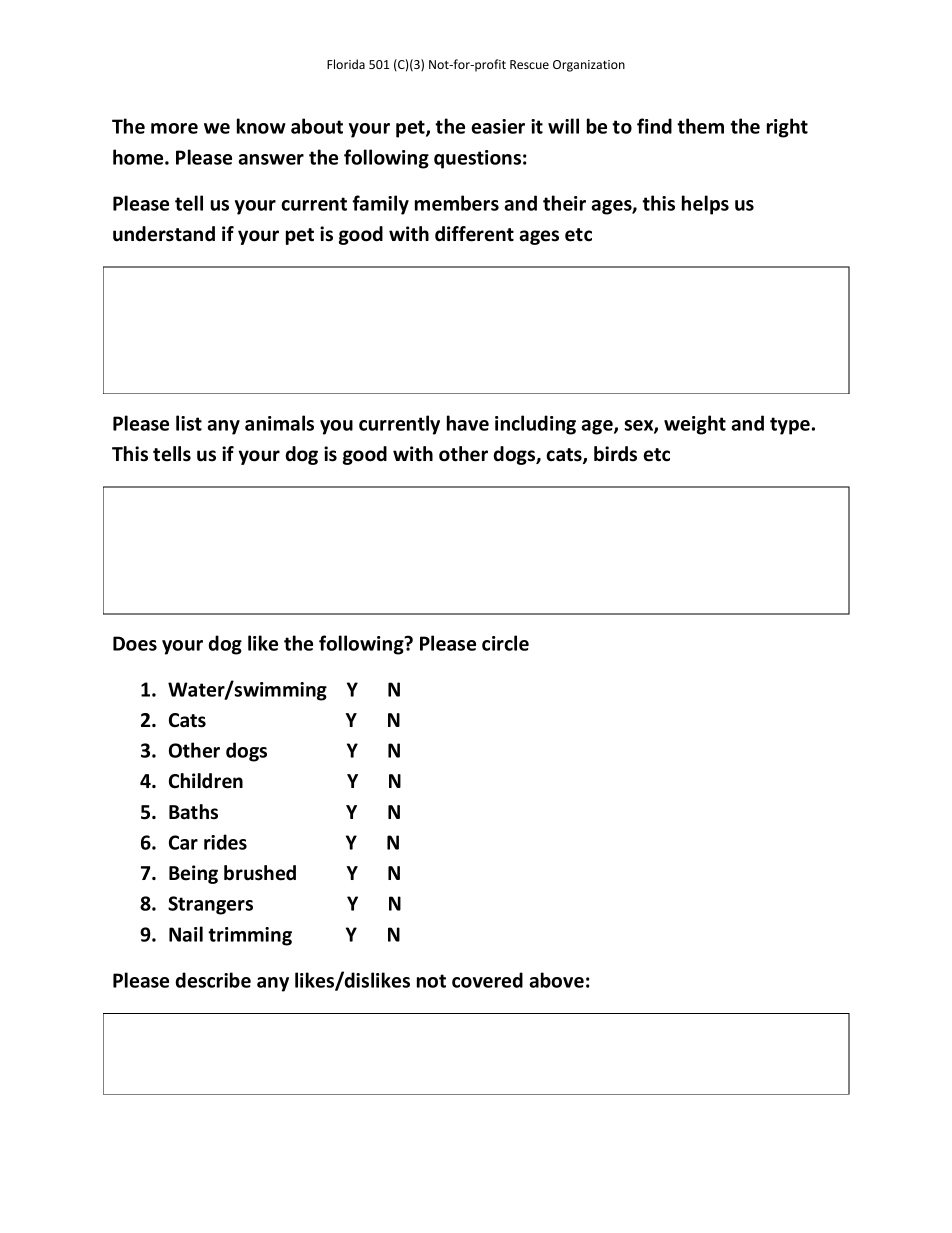  Describe the element at coordinates (700, 126) in the screenshot. I see `them` at that location.
